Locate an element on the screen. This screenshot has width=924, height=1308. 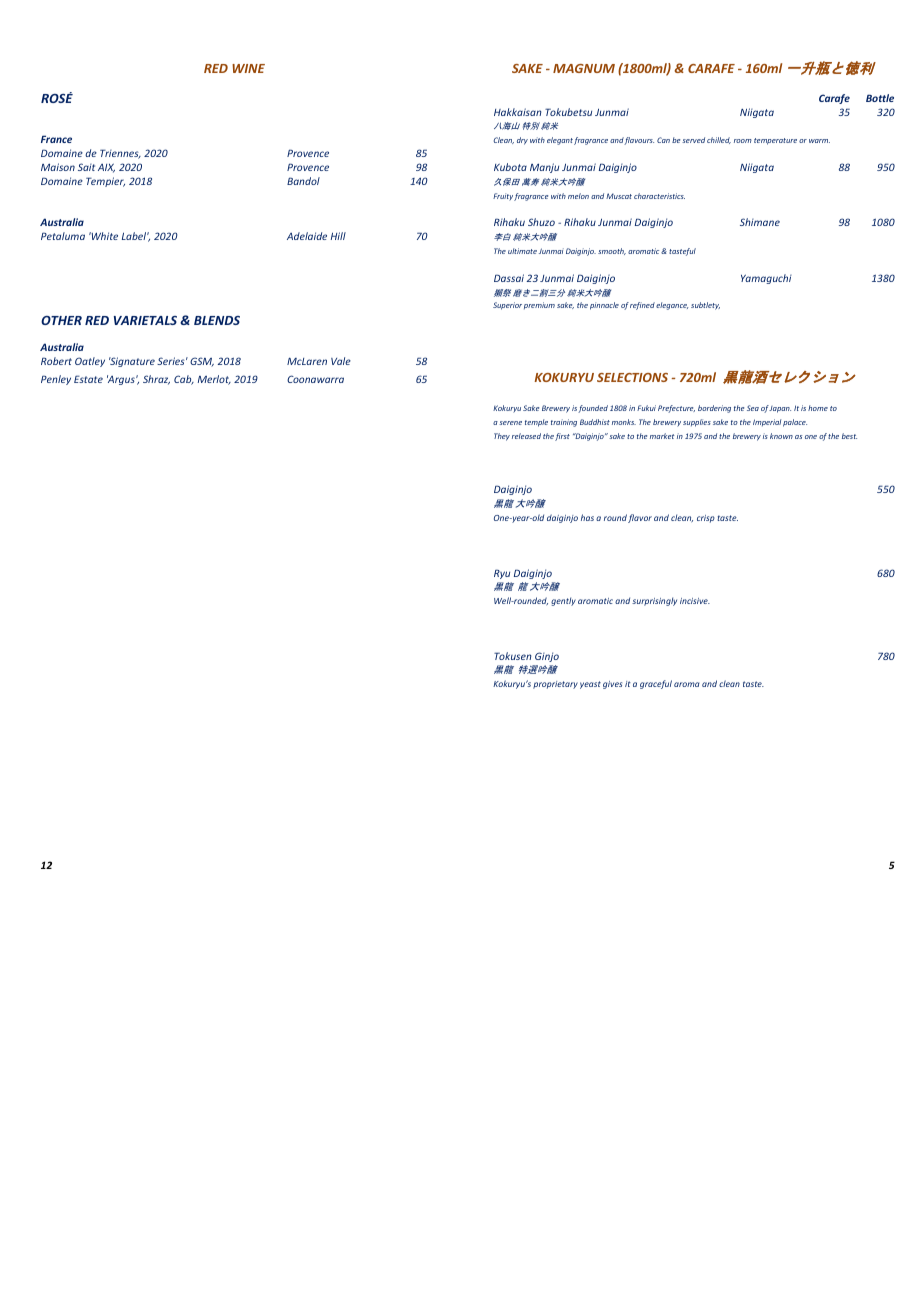
Superior is located at coordinates (507, 306).
